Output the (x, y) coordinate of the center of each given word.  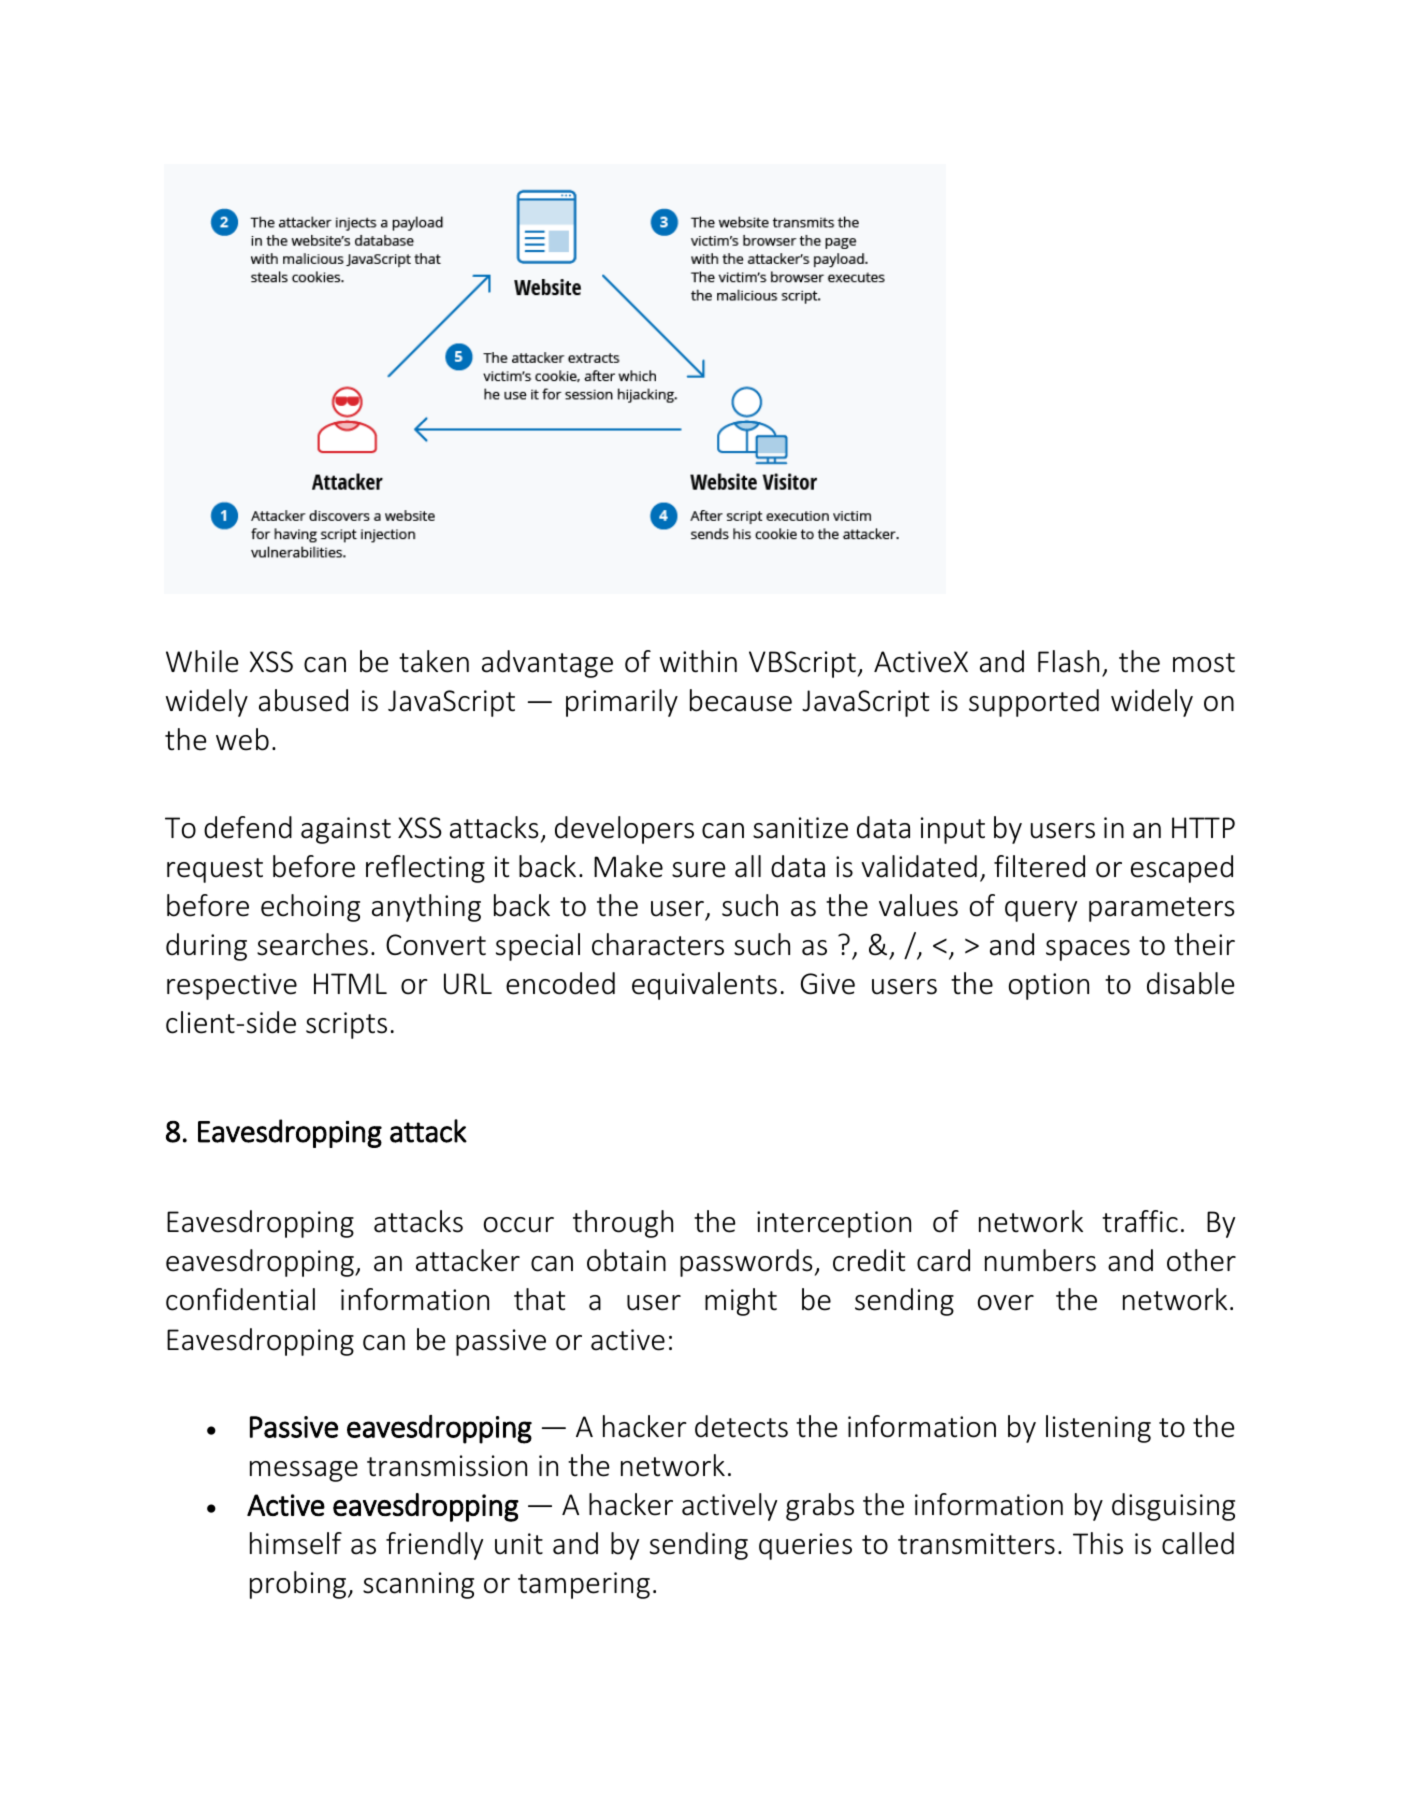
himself (296, 1543)
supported (1034, 703)
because (741, 700)
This (1098, 1543)
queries (805, 1546)
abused (303, 700)
